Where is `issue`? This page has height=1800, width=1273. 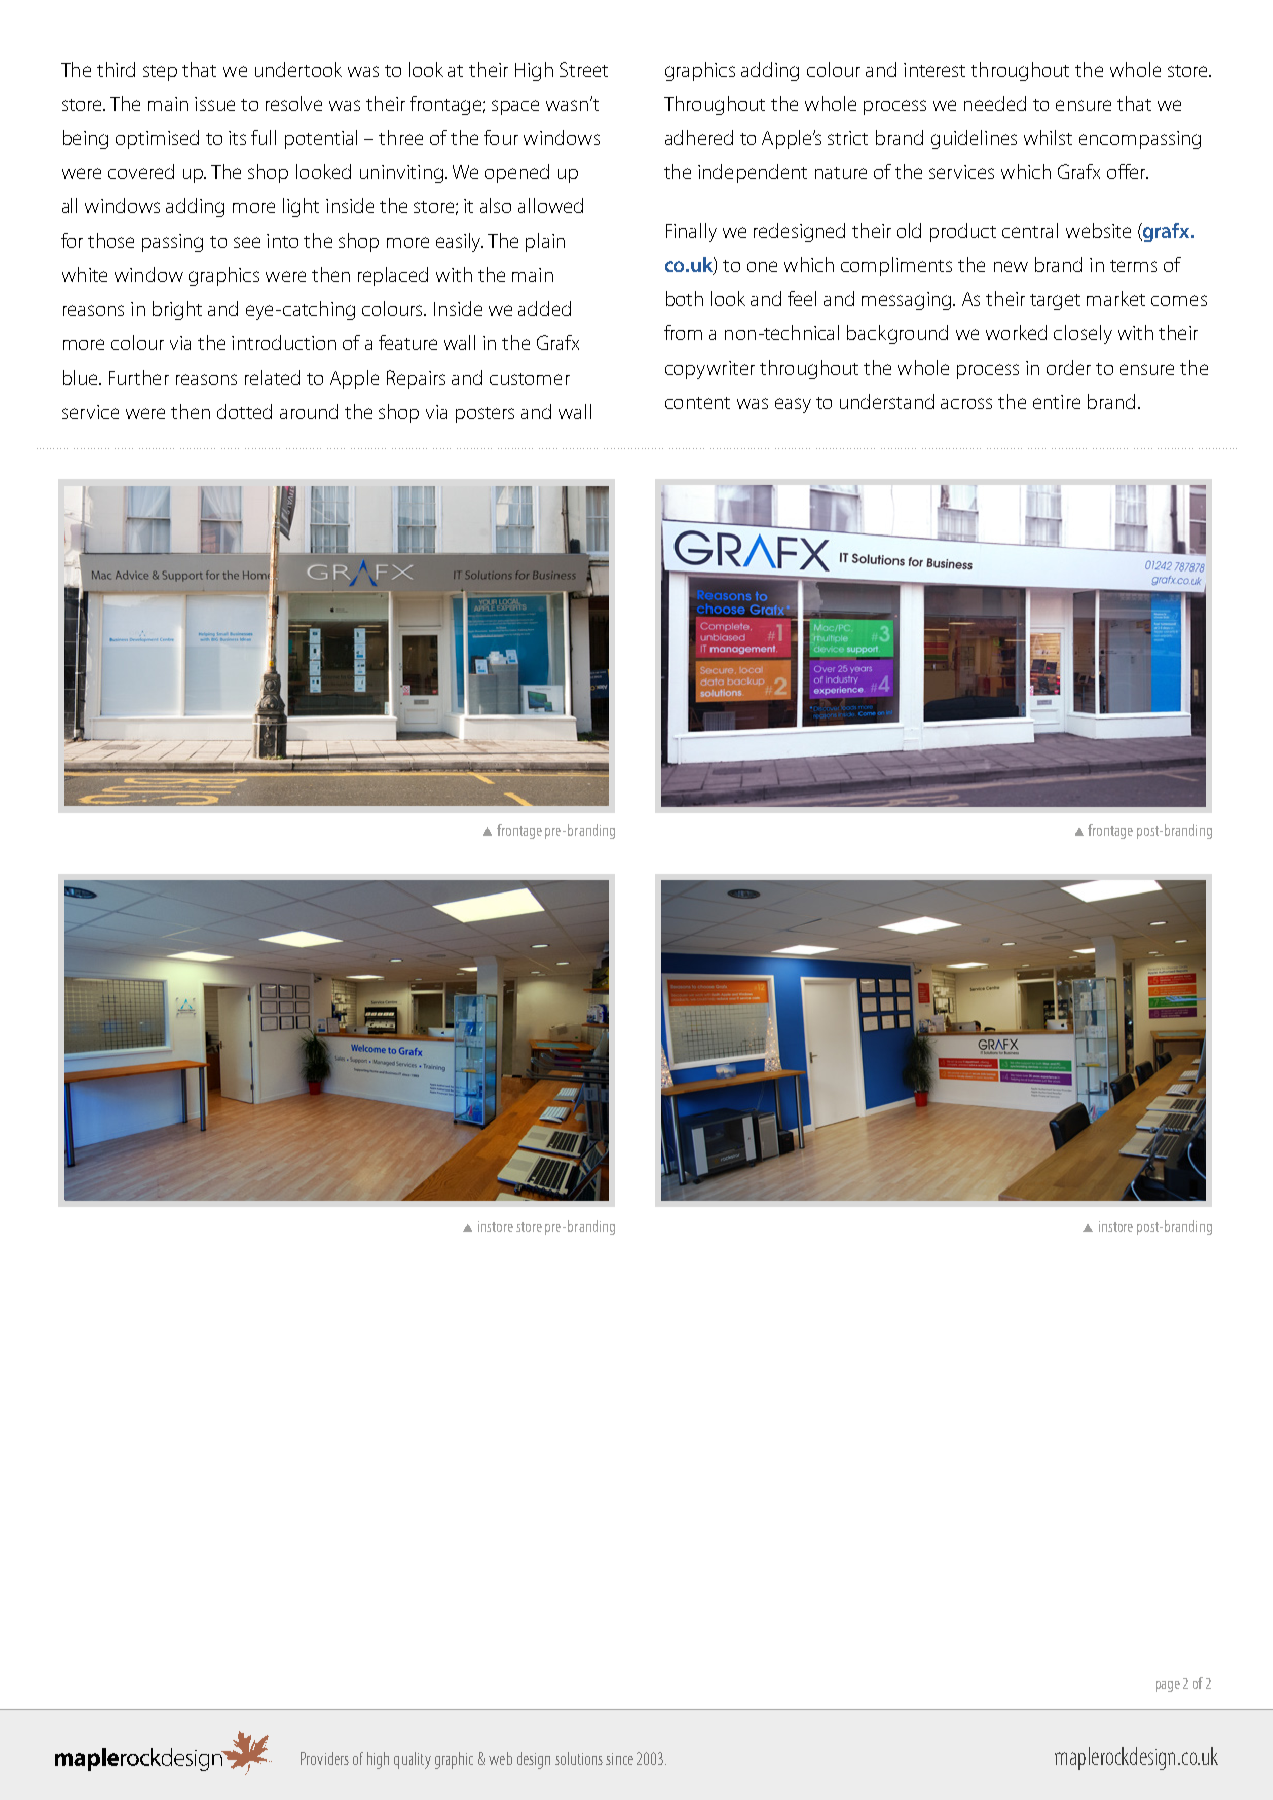 issue is located at coordinates (215, 104).
